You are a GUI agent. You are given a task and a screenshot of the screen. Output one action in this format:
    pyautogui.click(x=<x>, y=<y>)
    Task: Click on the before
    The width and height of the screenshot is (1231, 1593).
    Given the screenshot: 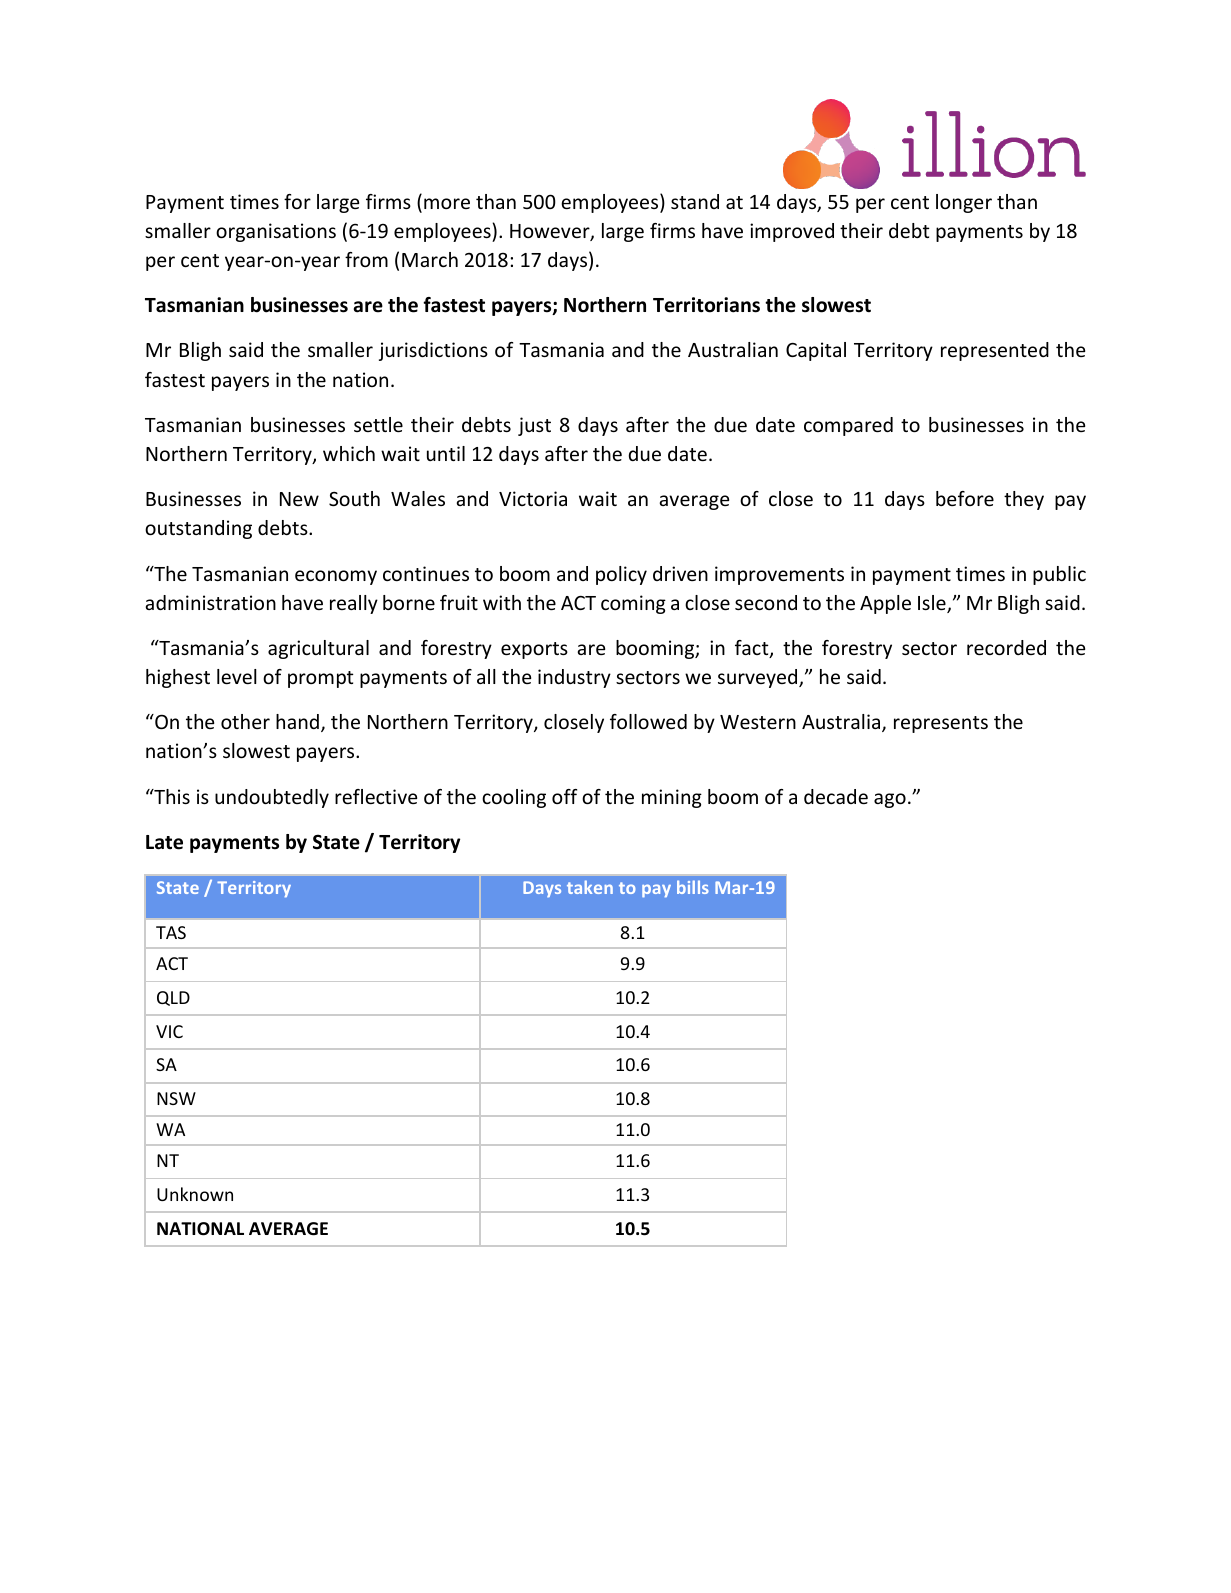 What is the action you would take?
    pyautogui.click(x=965, y=498)
